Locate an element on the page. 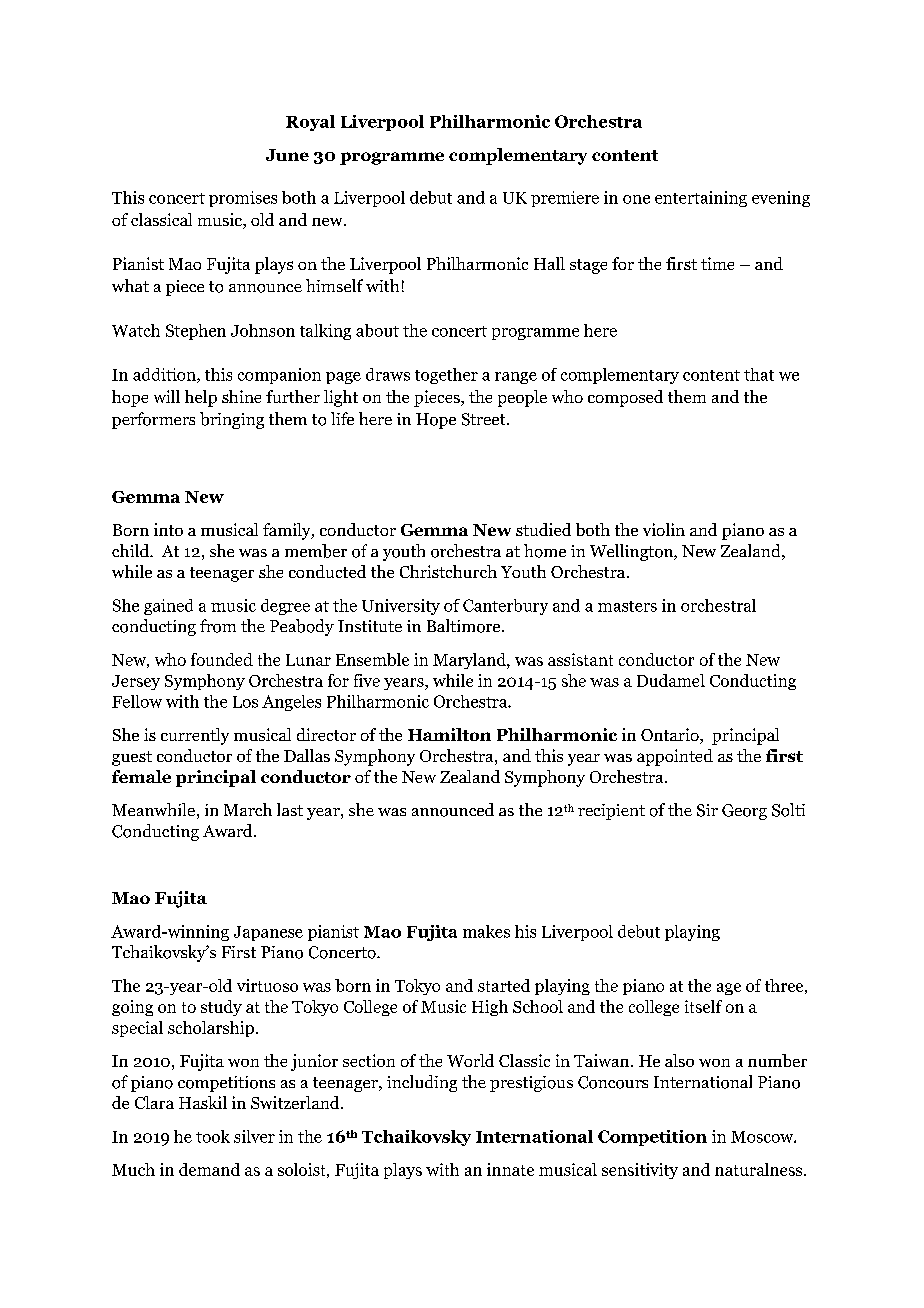 The image size is (924, 1308). premiere is located at coordinates (565, 199).
